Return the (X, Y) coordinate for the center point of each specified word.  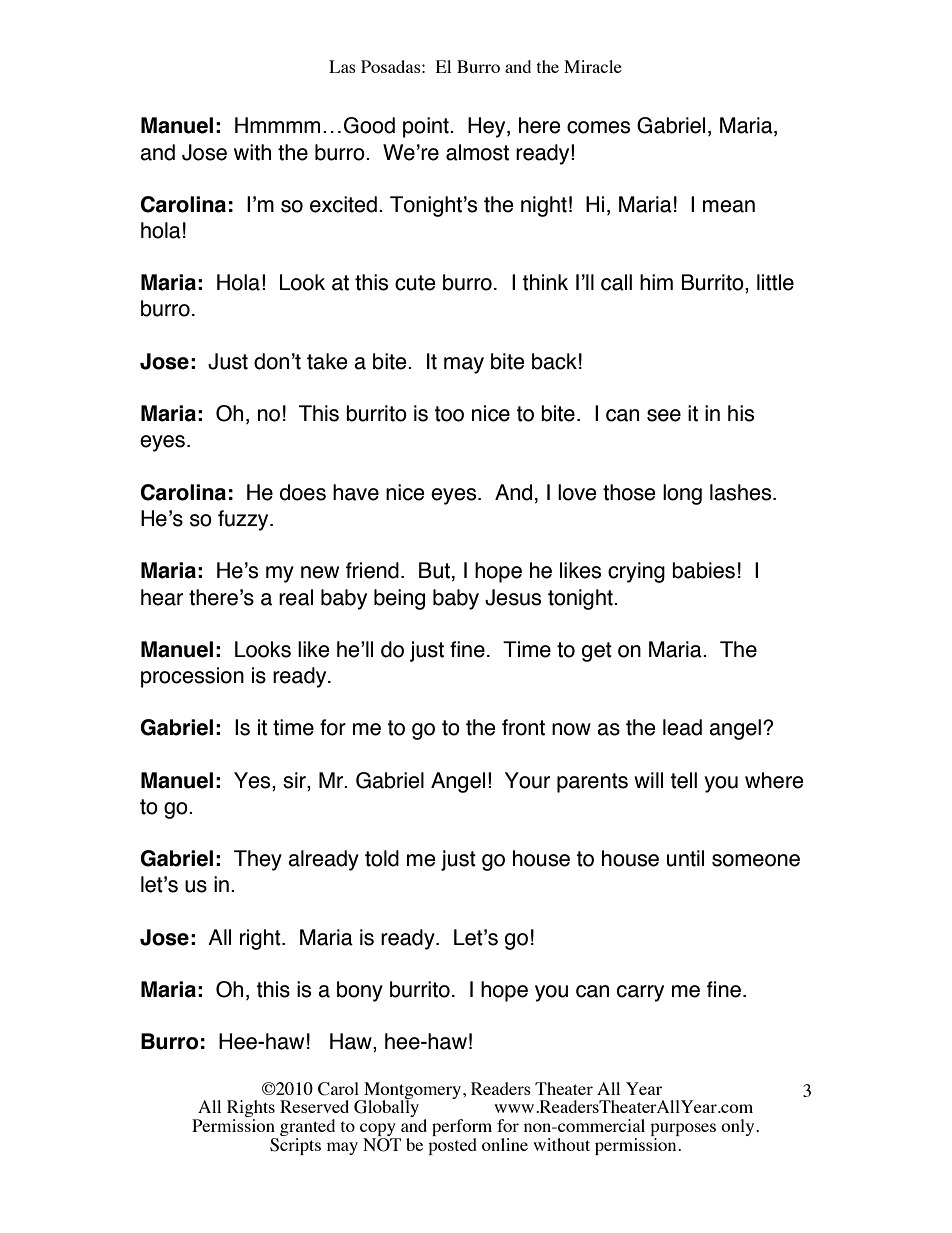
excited (343, 204)
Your (527, 780)
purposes (683, 1131)
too (449, 414)
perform (462, 1129)
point (427, 127)
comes (598, 127)
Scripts (295, 1146)
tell (683, 780)
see (664, 415)
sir (295, 781)
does (303, 492)
